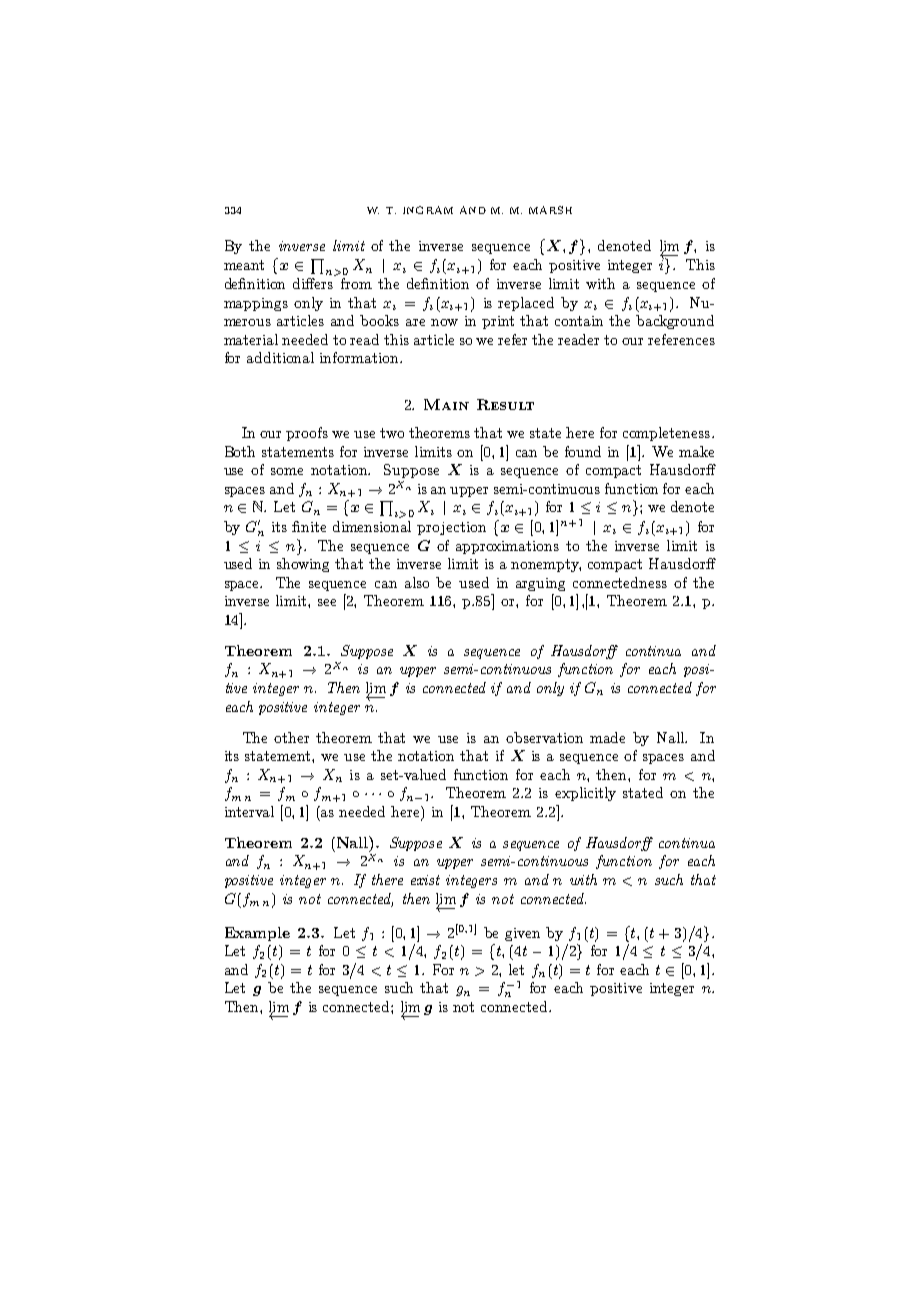 This document has width=924, height=1308. Describe the element at coordinates (244, 265) in the document. I see `meant` at that location.
